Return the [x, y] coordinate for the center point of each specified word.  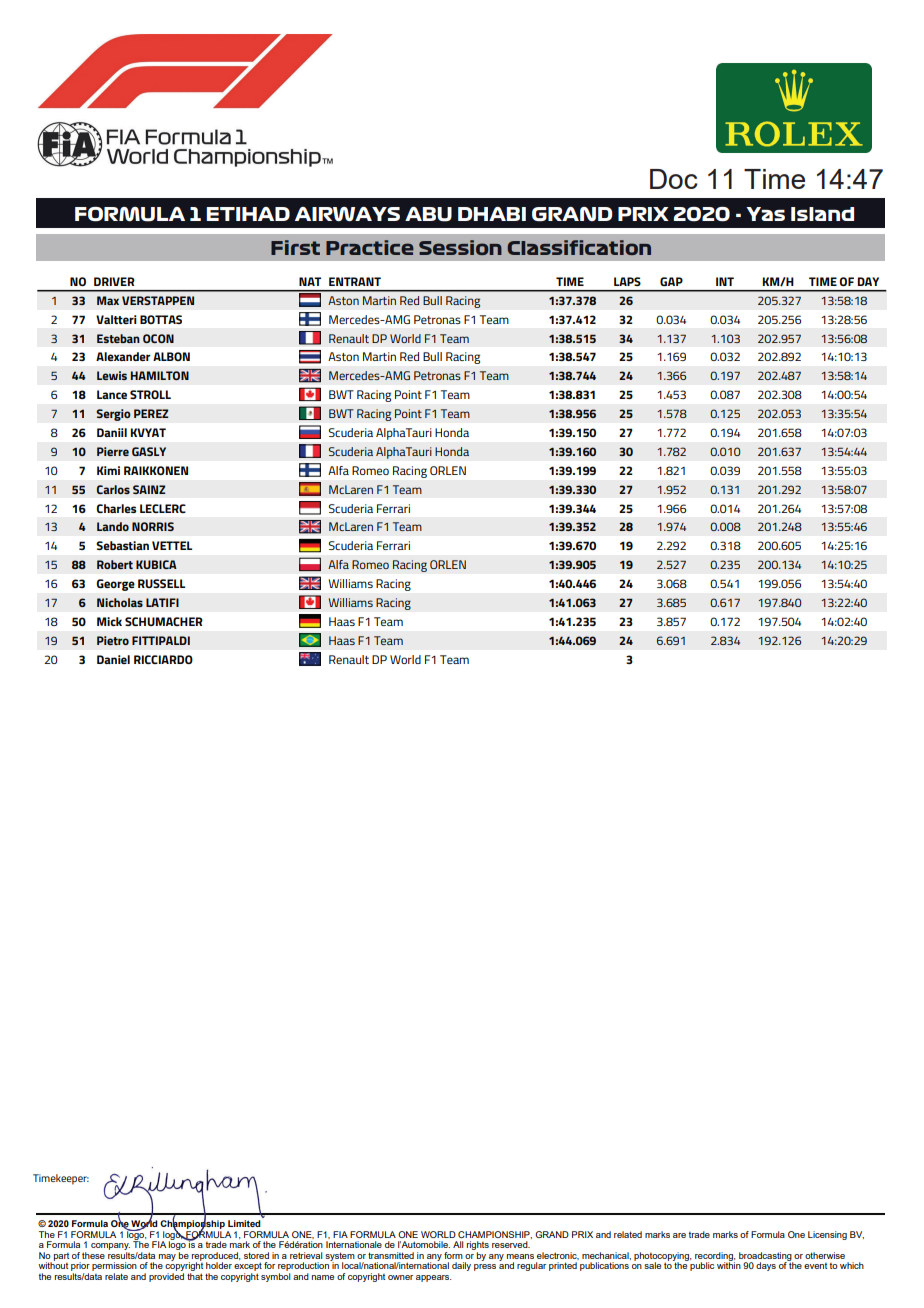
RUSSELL [161, 583]
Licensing [827, 1235]
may [167, 1257]
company [110, 1248]
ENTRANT [355, 281]
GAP [671, 281]
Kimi [108, 470]
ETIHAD [248, 214]
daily [461, 1266]
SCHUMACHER [164, 621]
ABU [428, 214]
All [458, 1244]
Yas [765, 214]
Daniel [113, 659]
